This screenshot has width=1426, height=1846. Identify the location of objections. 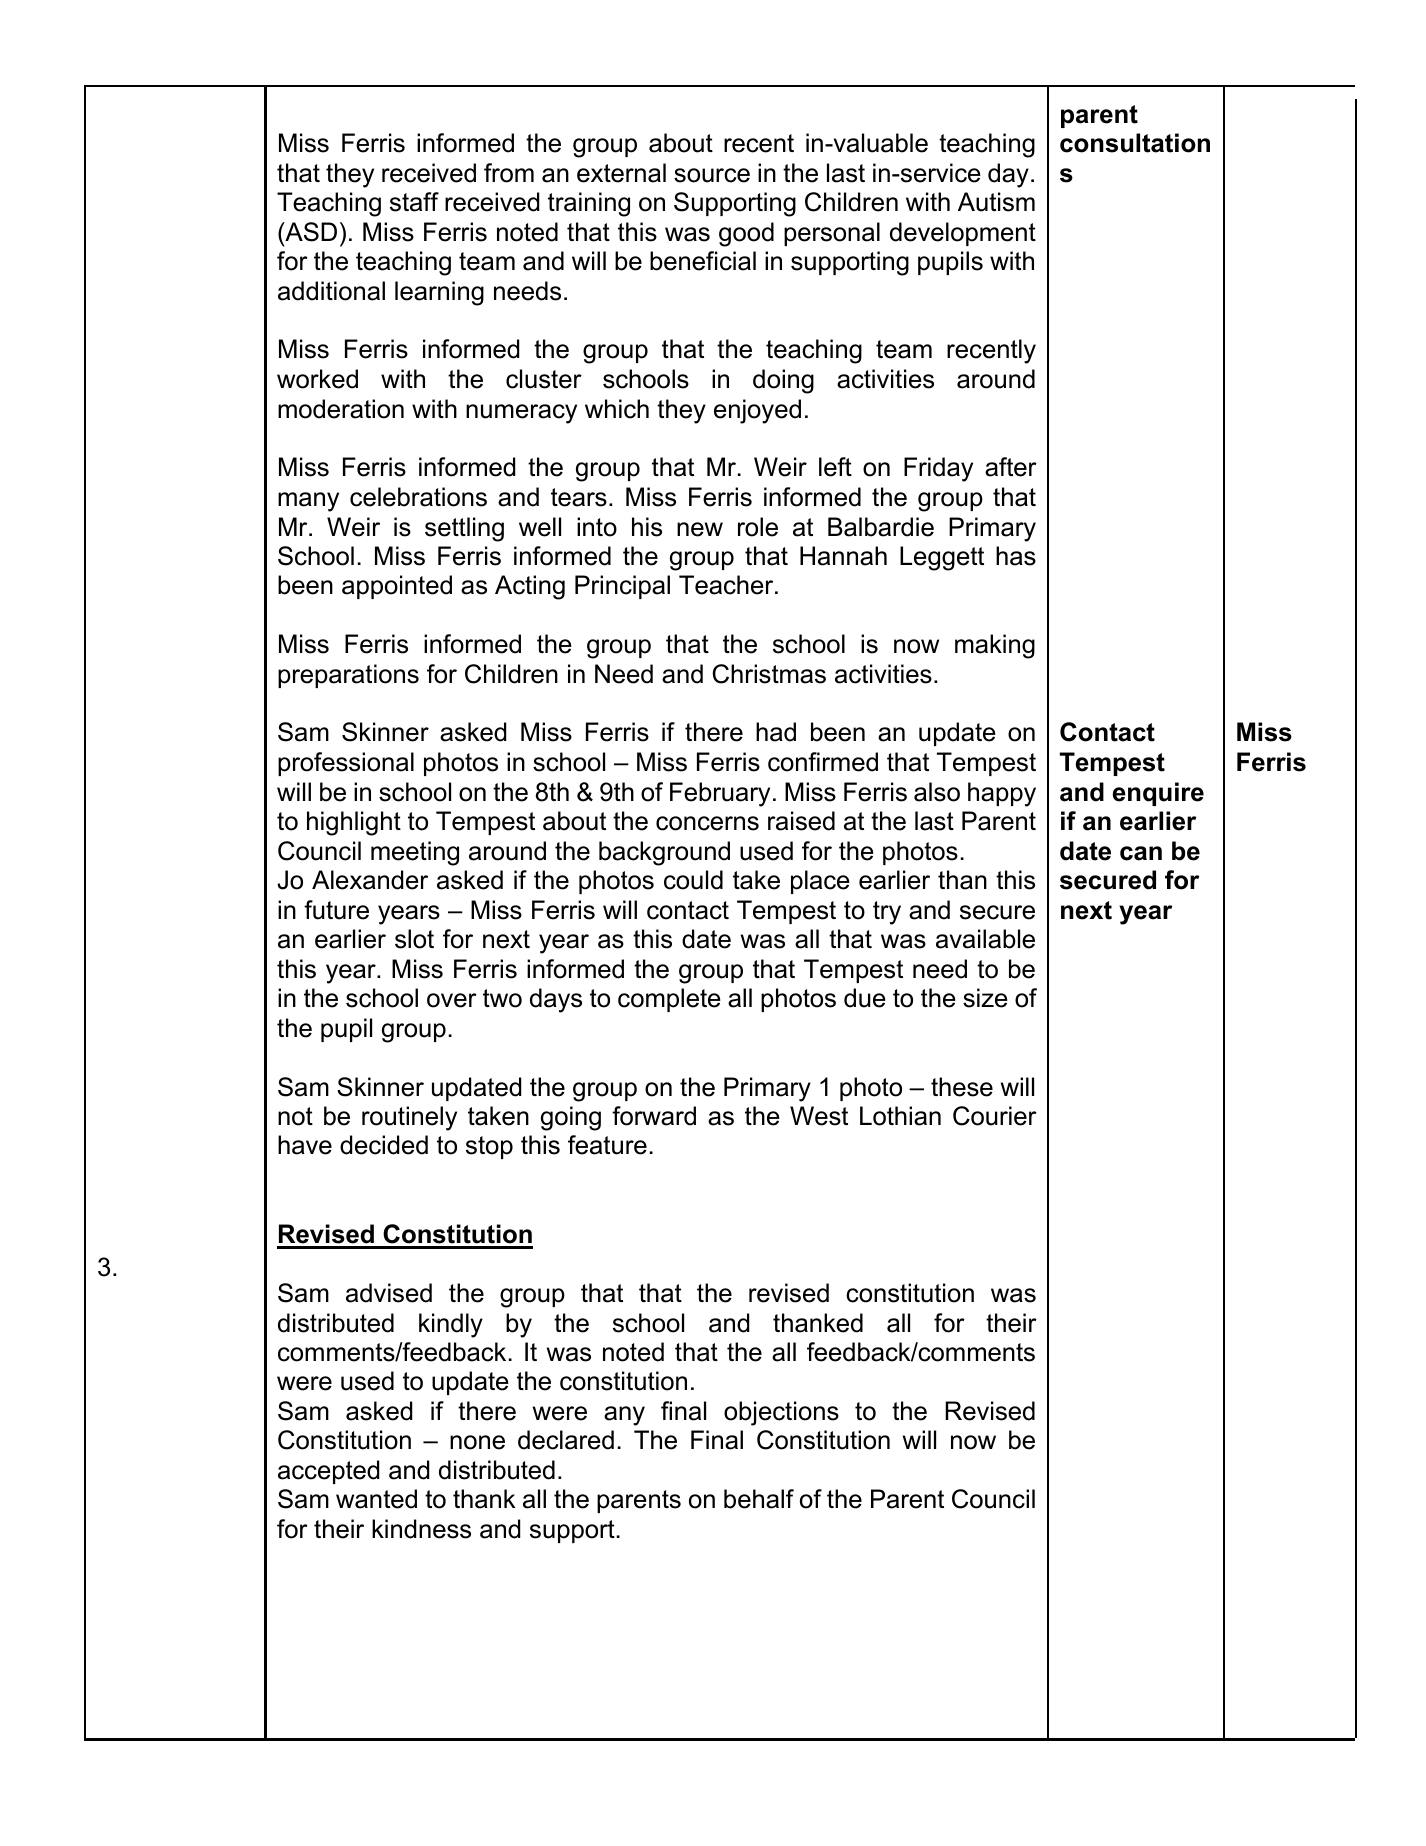
(781, 1413).
